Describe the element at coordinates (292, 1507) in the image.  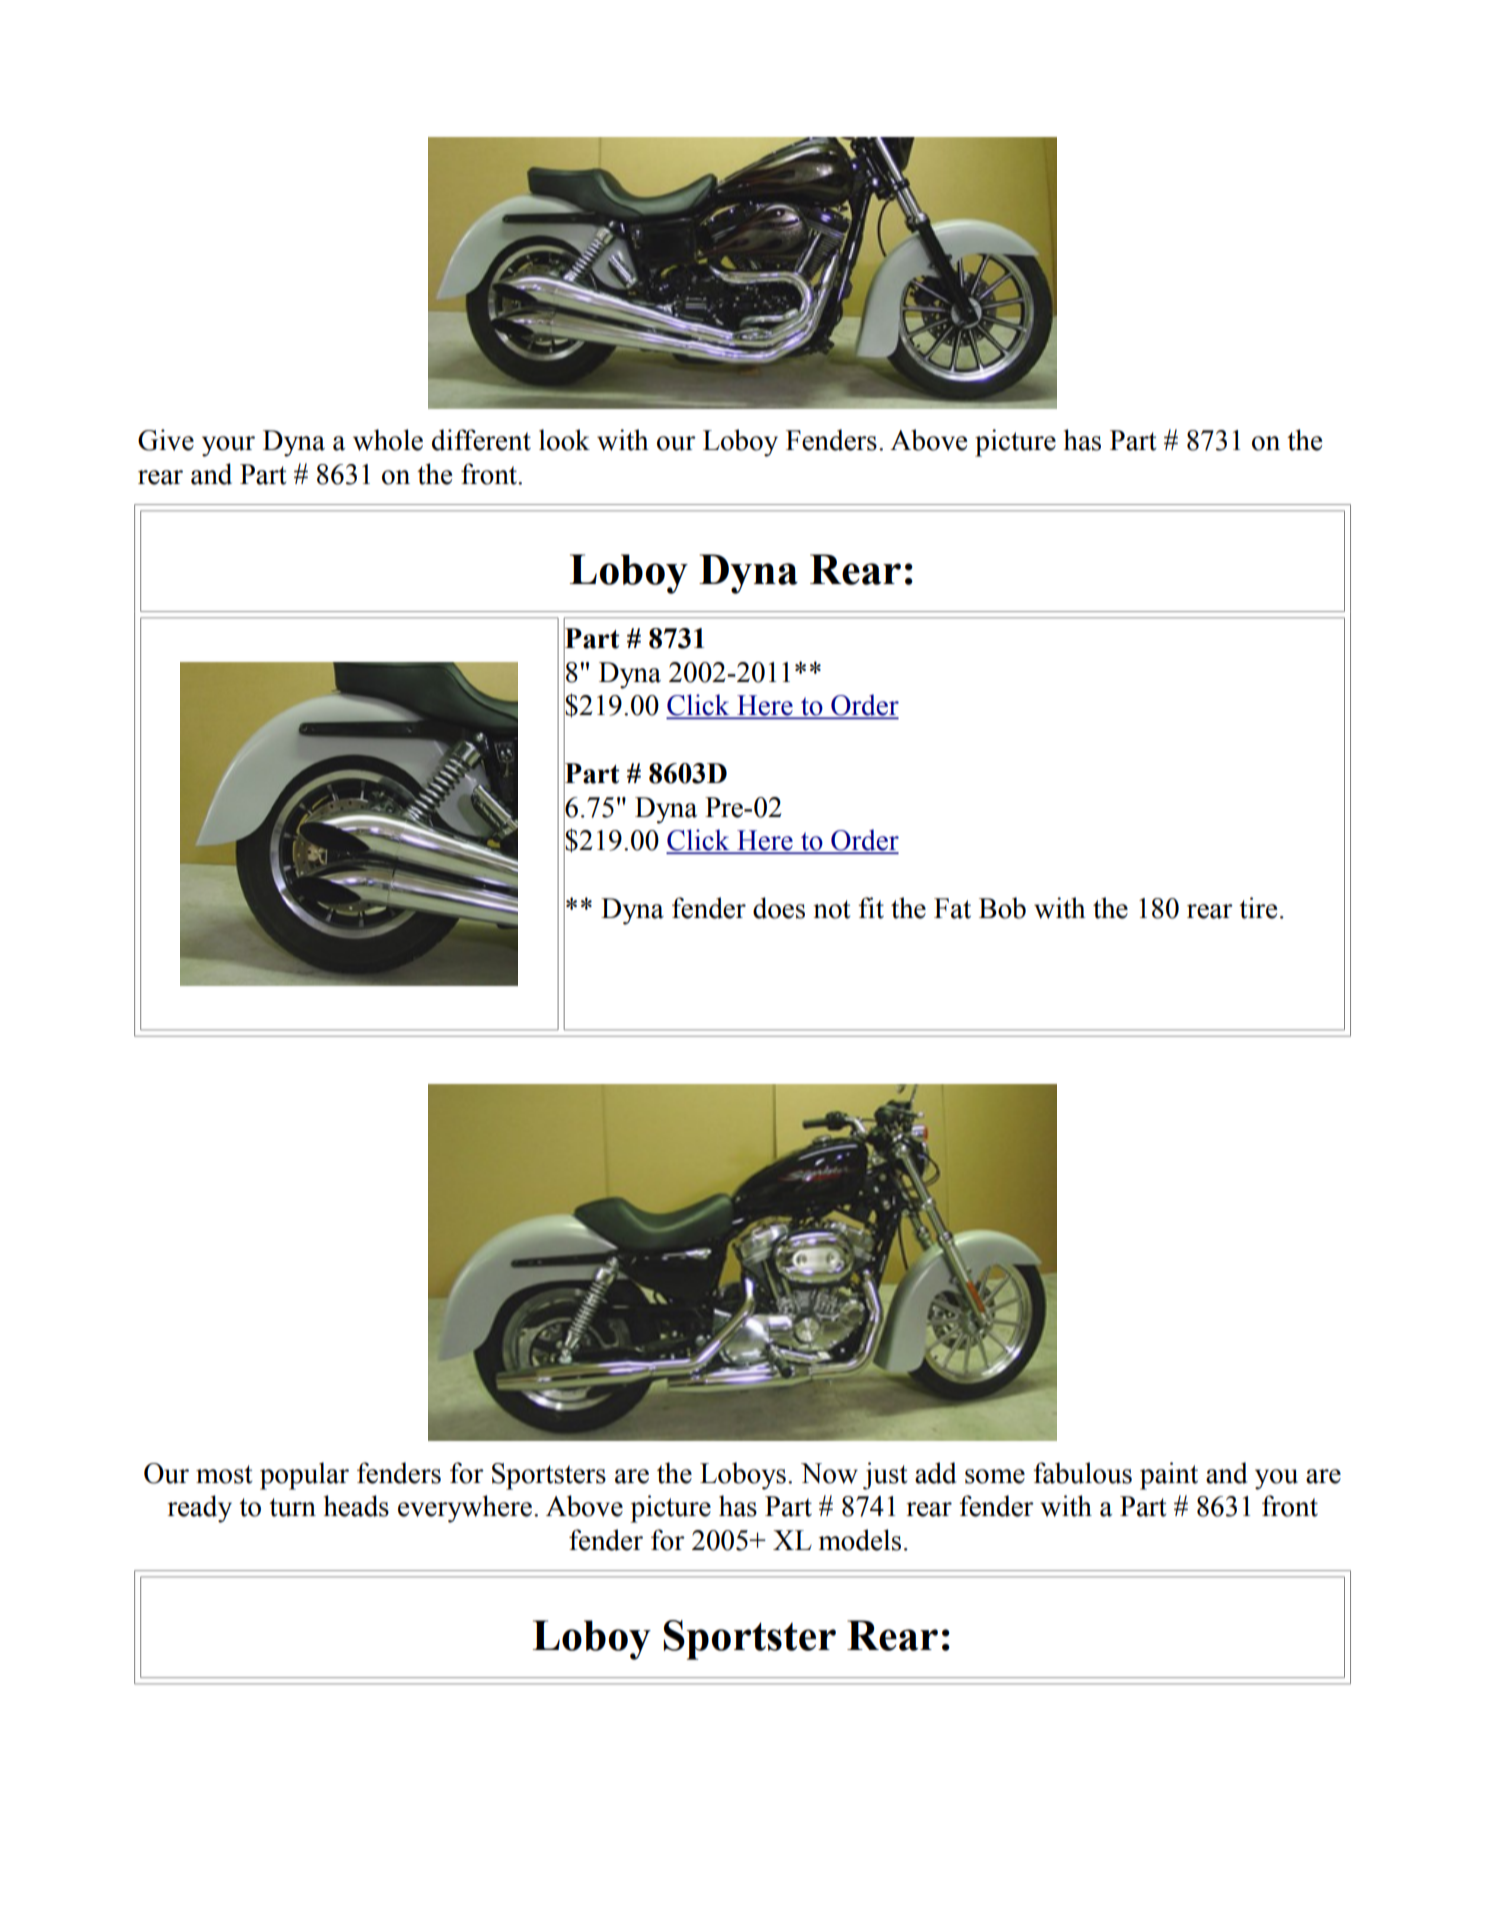
I see `turn` at that location.
